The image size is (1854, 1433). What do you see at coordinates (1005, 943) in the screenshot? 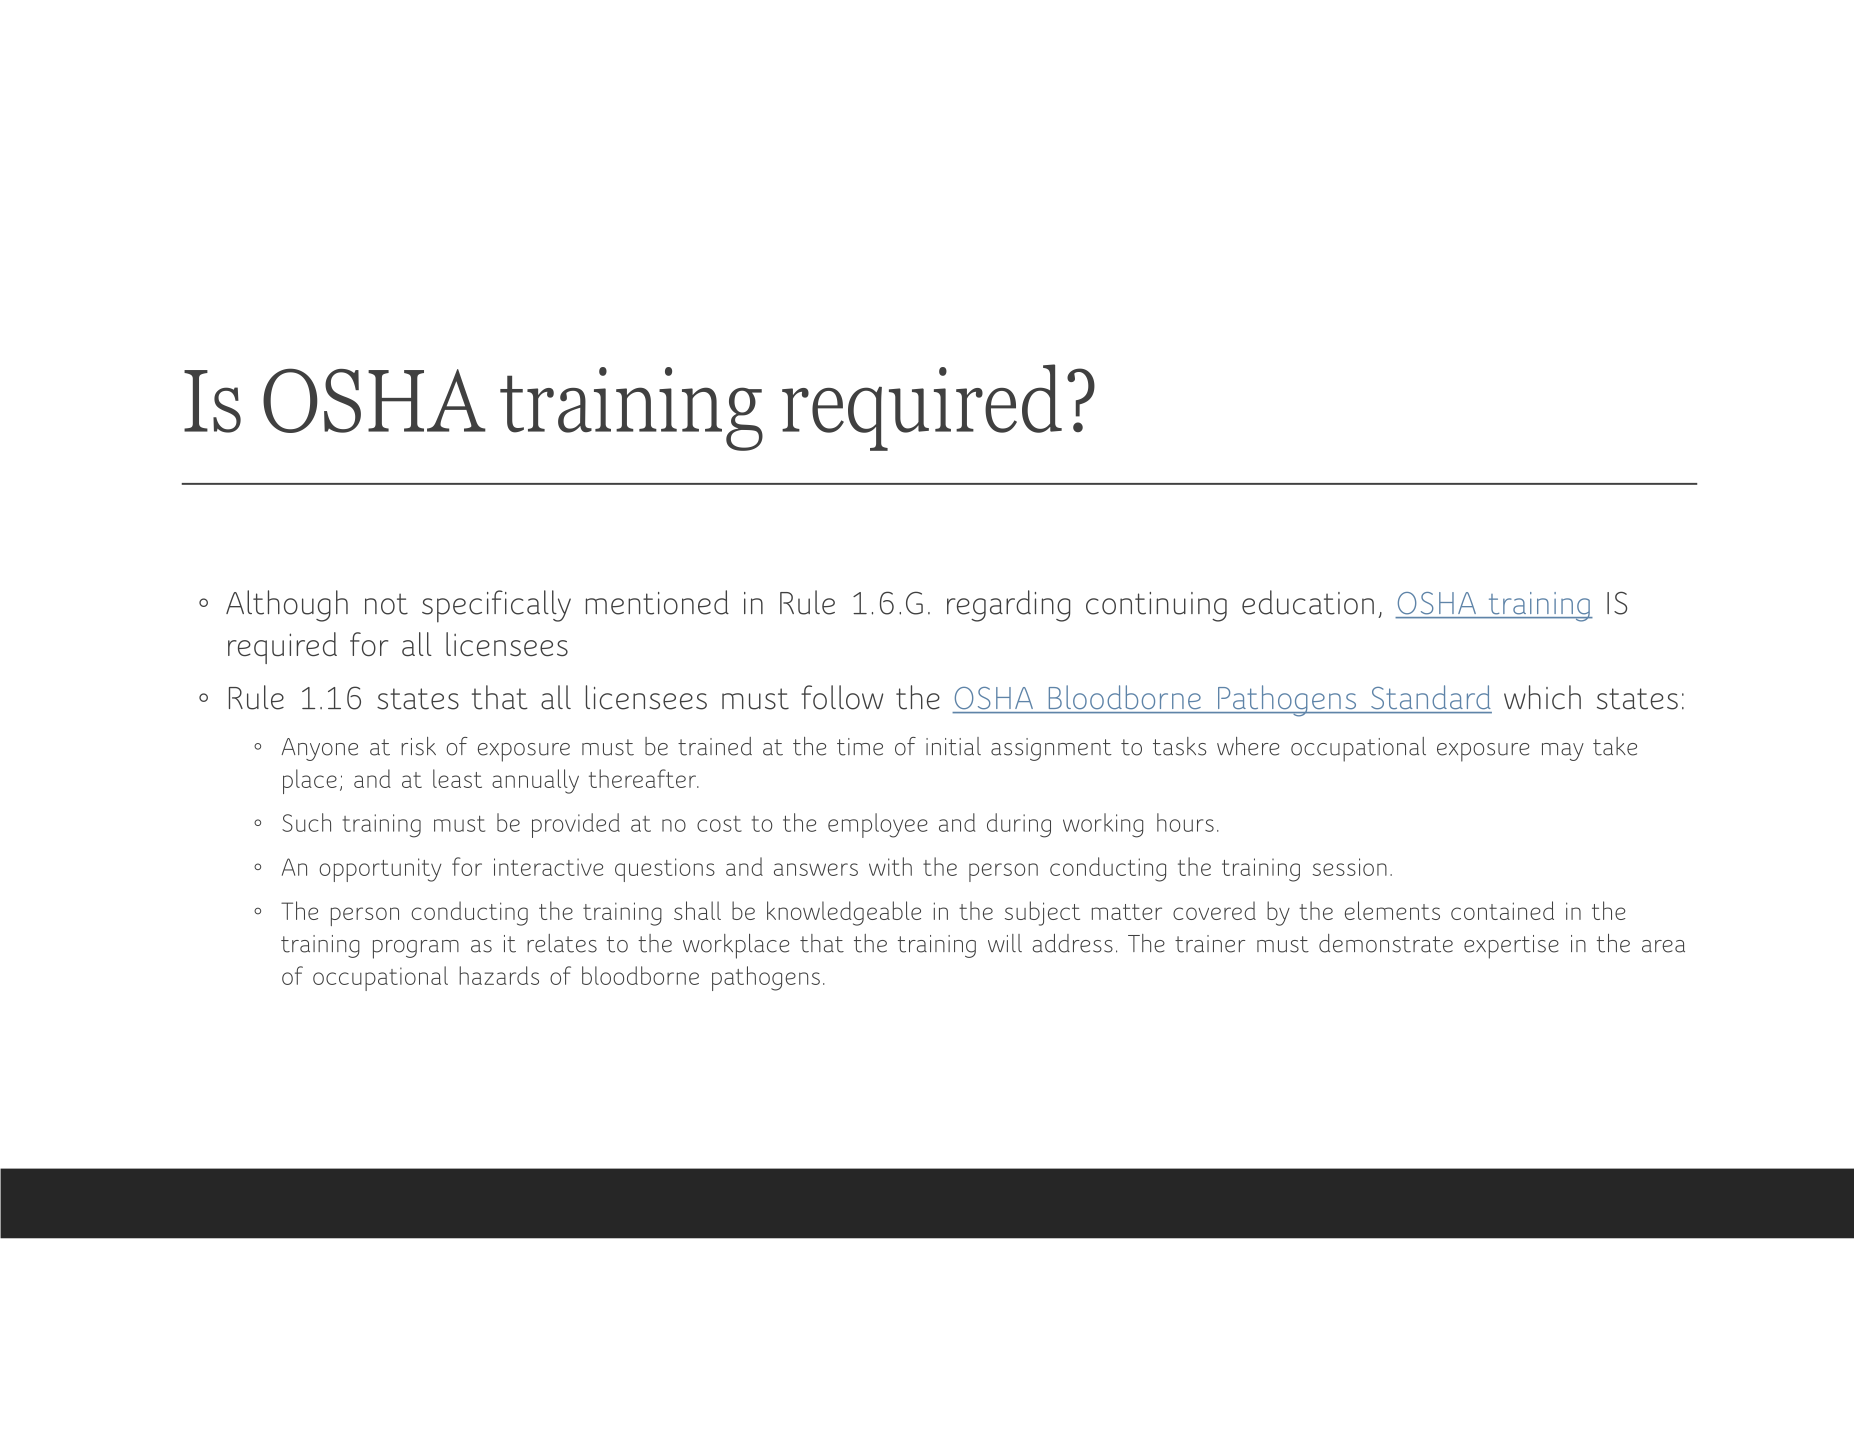
I see `will` at bounding box center [1005, 943].
